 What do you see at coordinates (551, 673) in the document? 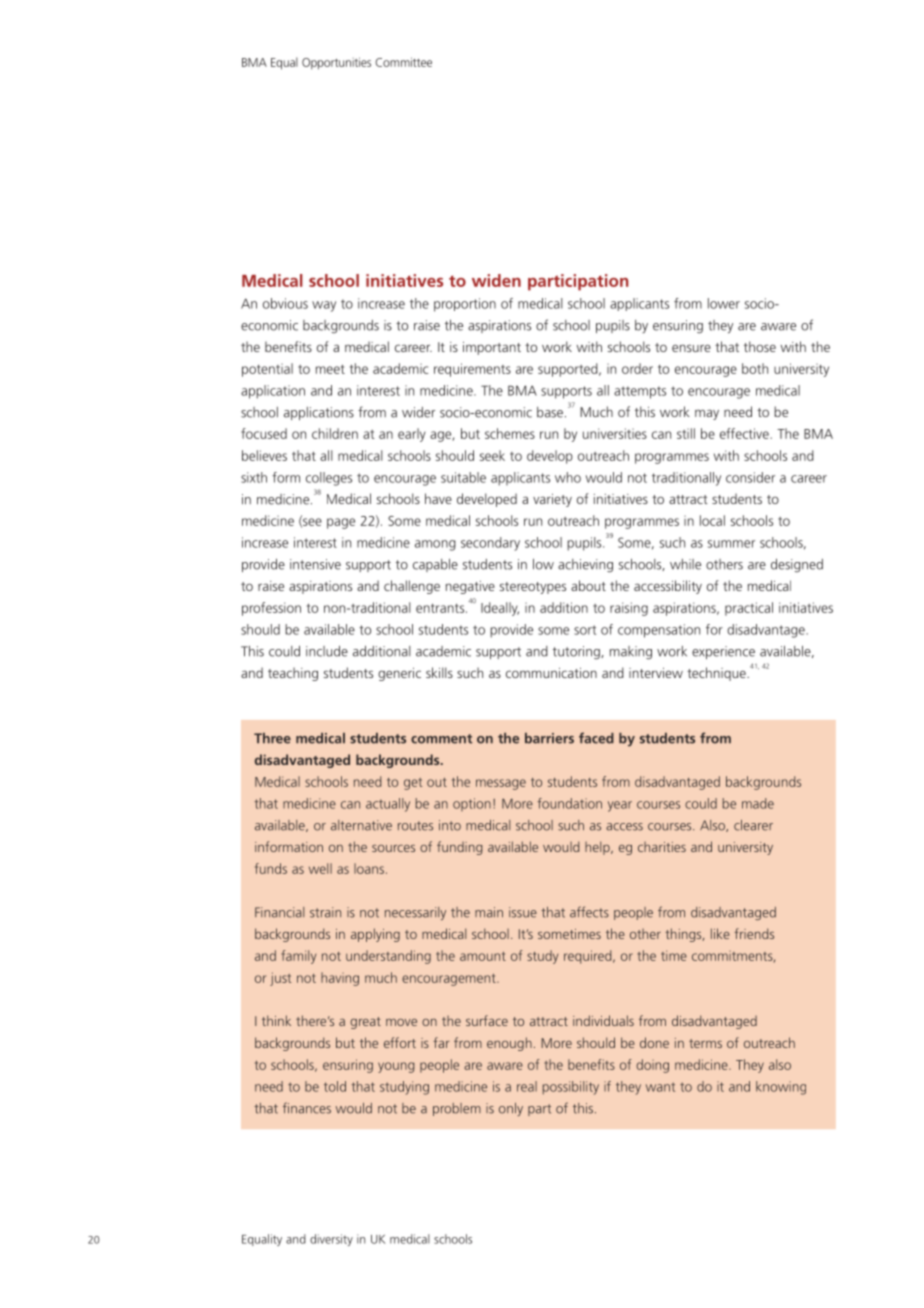
I see `communication` at bounding box center [551, 673].
